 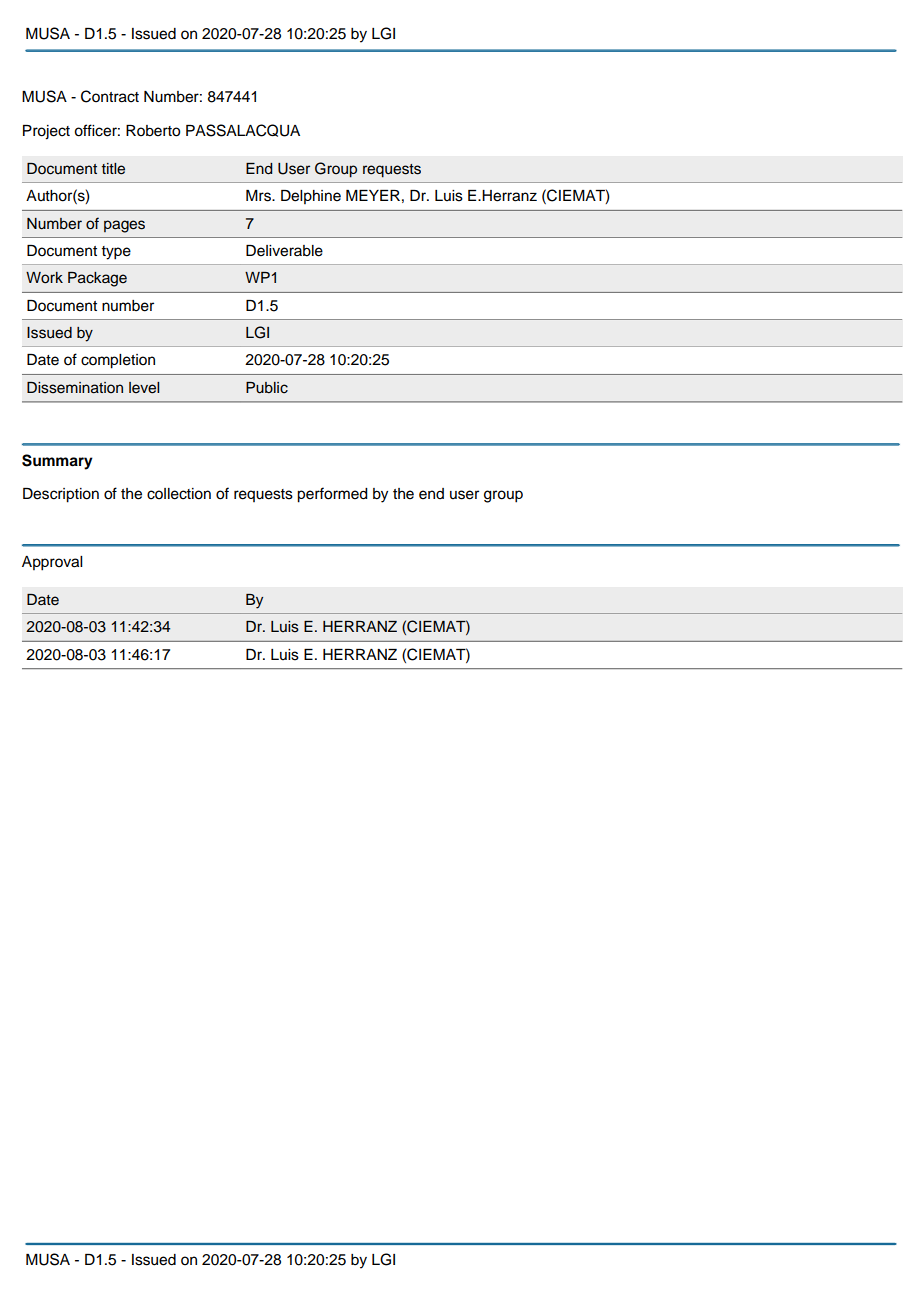 I want to click on Contract, so click(x=110, y=96).
